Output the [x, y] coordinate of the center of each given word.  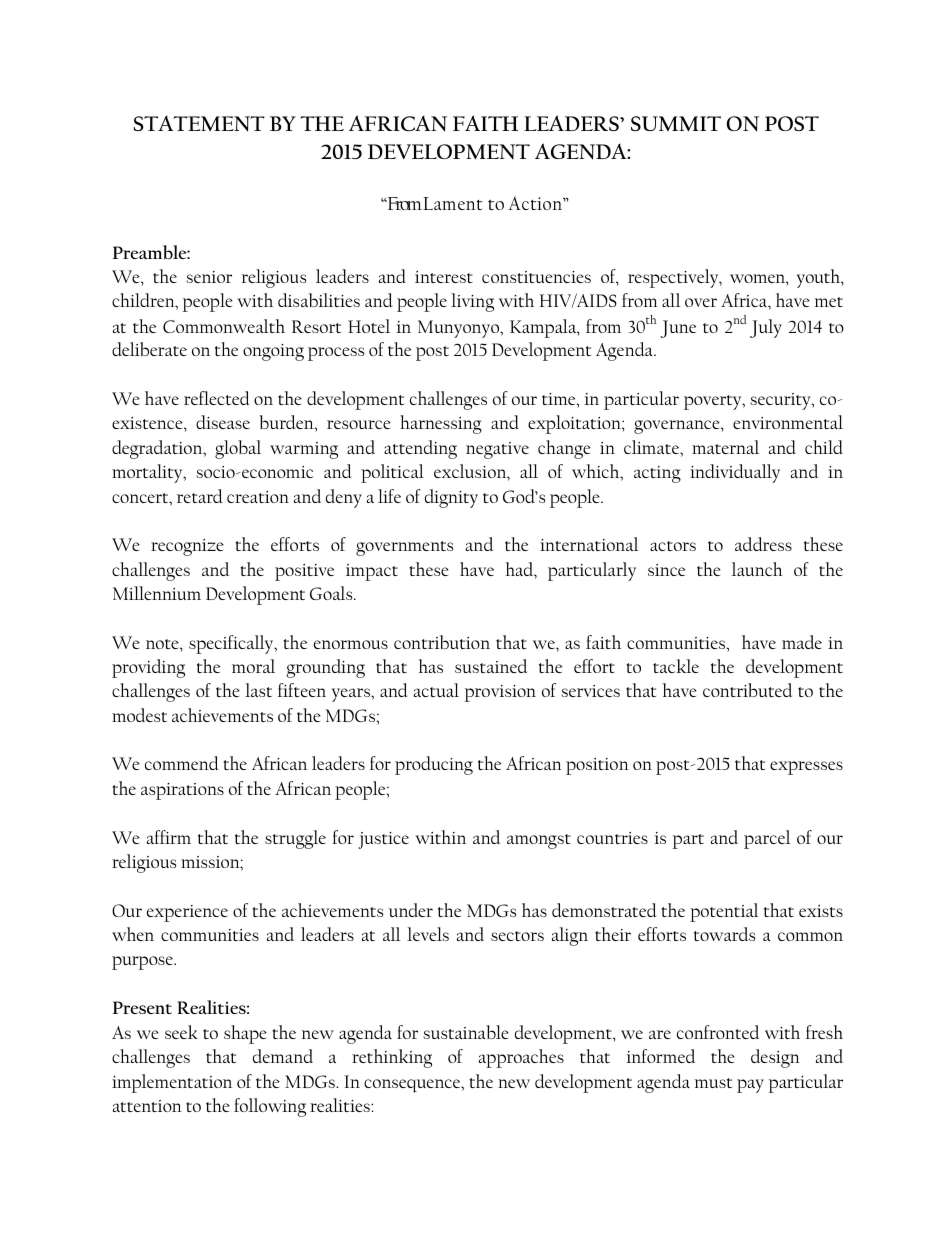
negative [497, 450]
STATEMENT [199, 124]
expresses [806, 768]
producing [434, 765]
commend [181, 763]
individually [735, 473]
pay [750, 1086]
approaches [521, 1058]
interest [444, 277]
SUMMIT [676, 123]
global [238, 449]
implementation [172, 1083]
